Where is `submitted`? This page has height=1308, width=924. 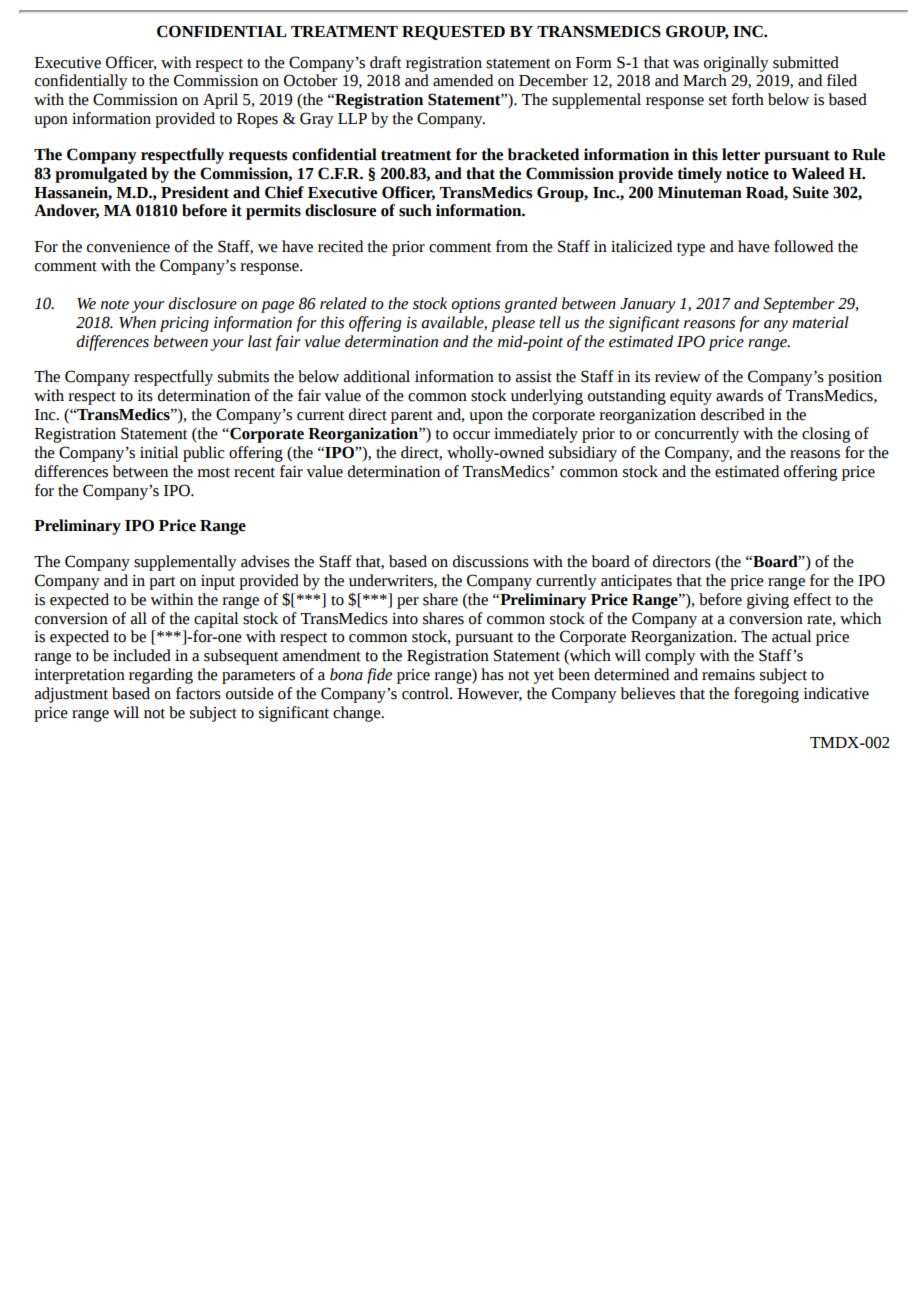 submitted is located at coordinates (806, 62).
